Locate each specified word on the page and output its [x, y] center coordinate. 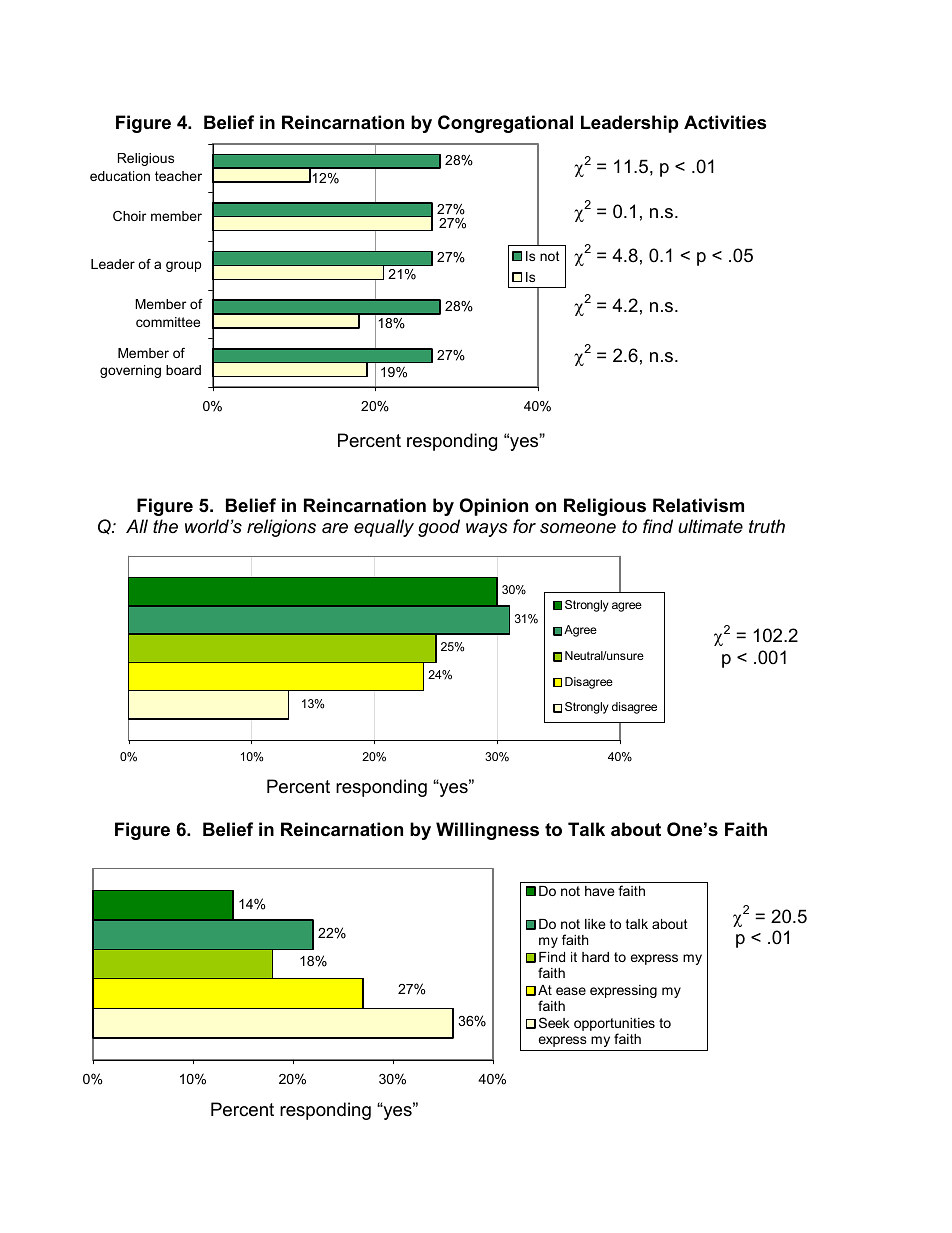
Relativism [698, 505]
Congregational [505, 124]
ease [571, 991]
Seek [554, 1022]
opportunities [614, 1026]
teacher [178, 176]
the [165, 526]
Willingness [487, 831]
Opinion [494, 507]
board [183, 370]
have [599, 891]
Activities [725, 122]
